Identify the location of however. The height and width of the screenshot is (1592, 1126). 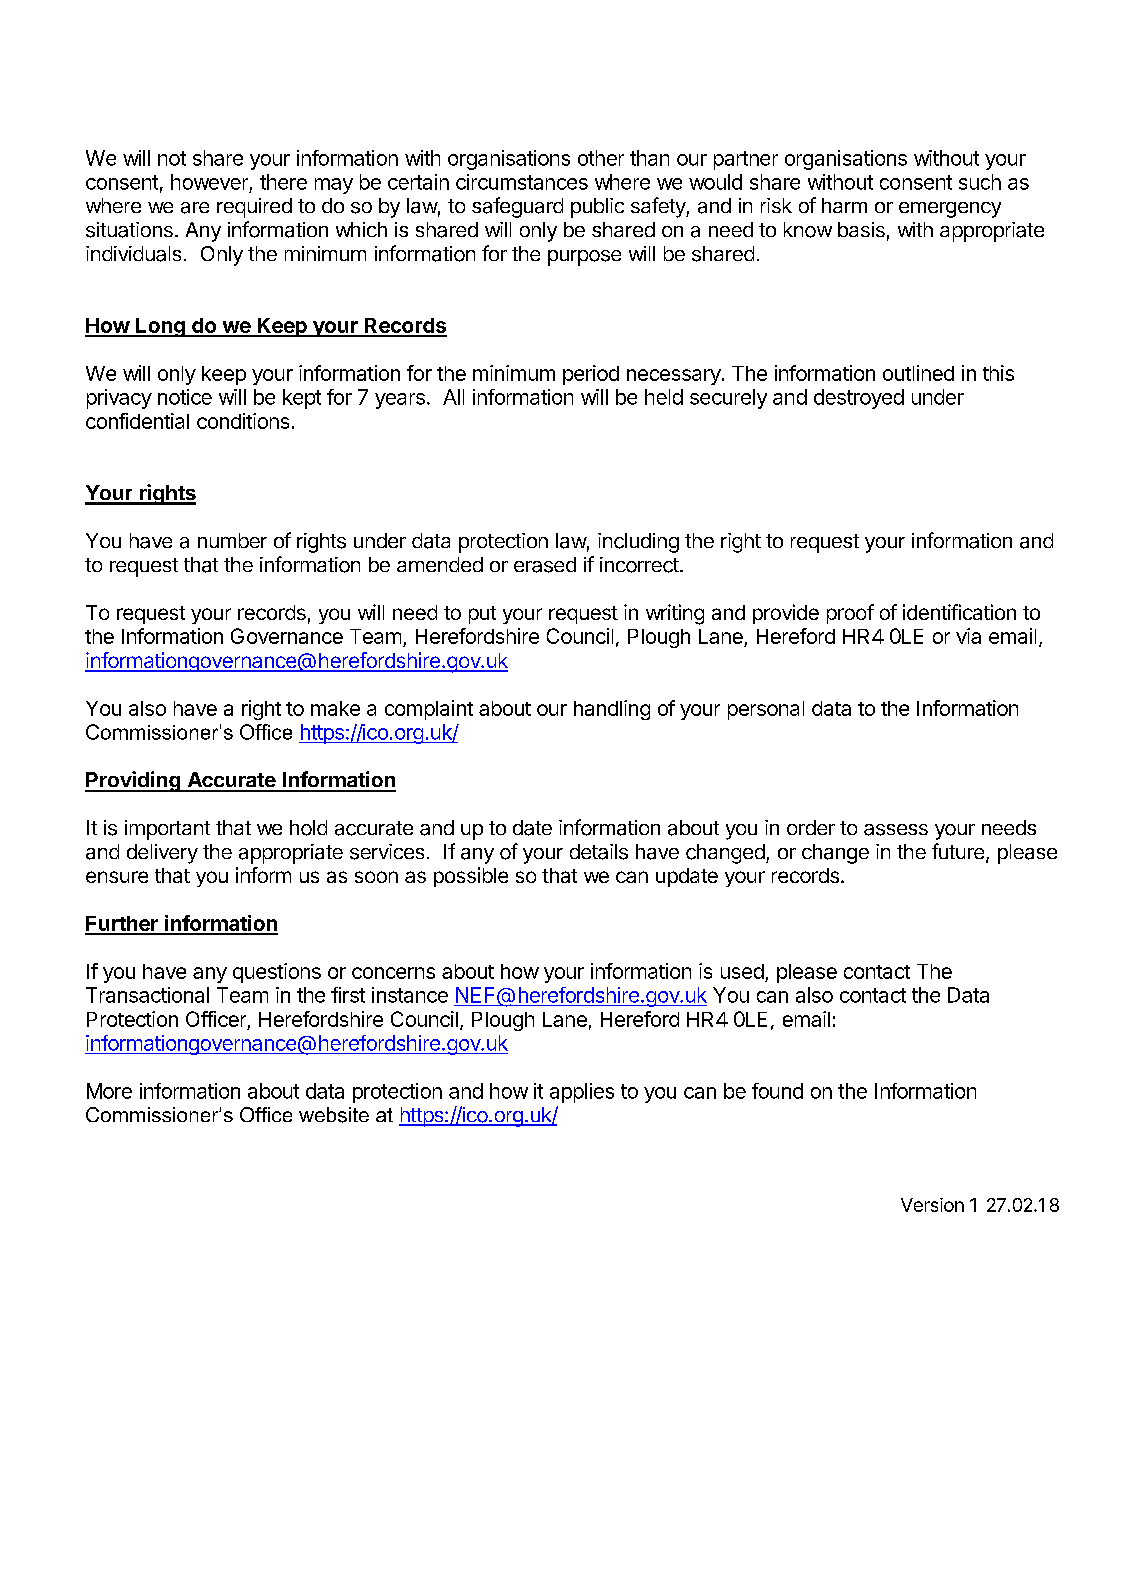
(209, 182).
